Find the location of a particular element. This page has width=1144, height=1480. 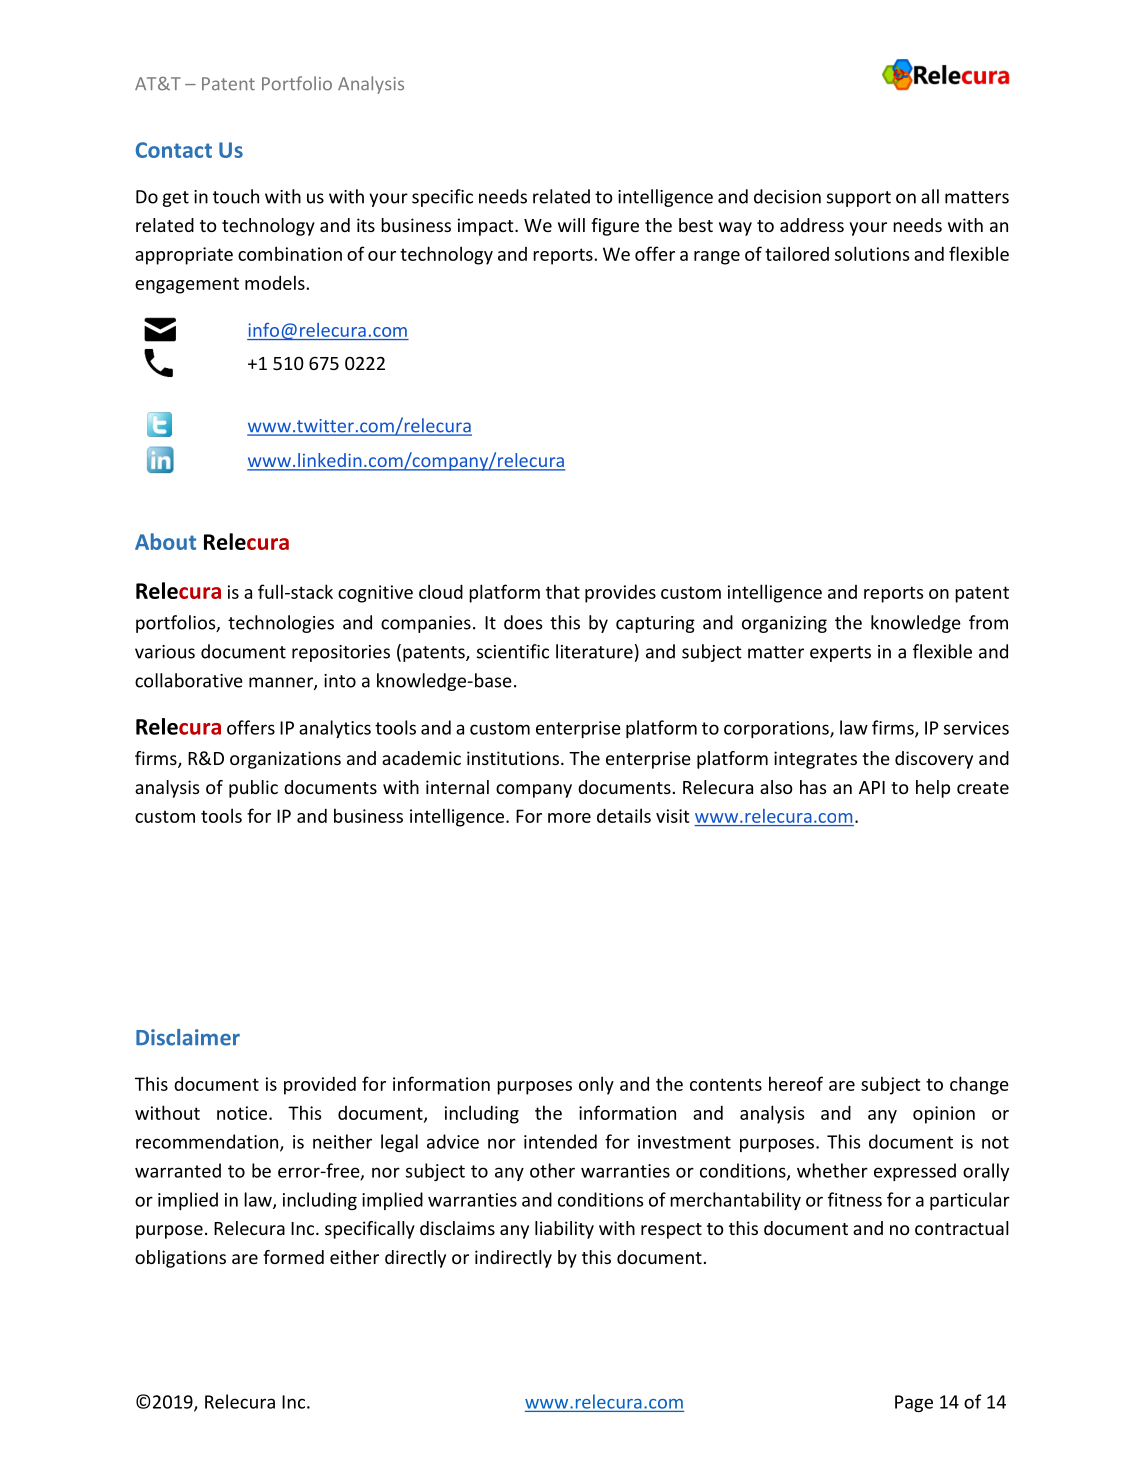

liability is located at coordinates (564, 1230).
